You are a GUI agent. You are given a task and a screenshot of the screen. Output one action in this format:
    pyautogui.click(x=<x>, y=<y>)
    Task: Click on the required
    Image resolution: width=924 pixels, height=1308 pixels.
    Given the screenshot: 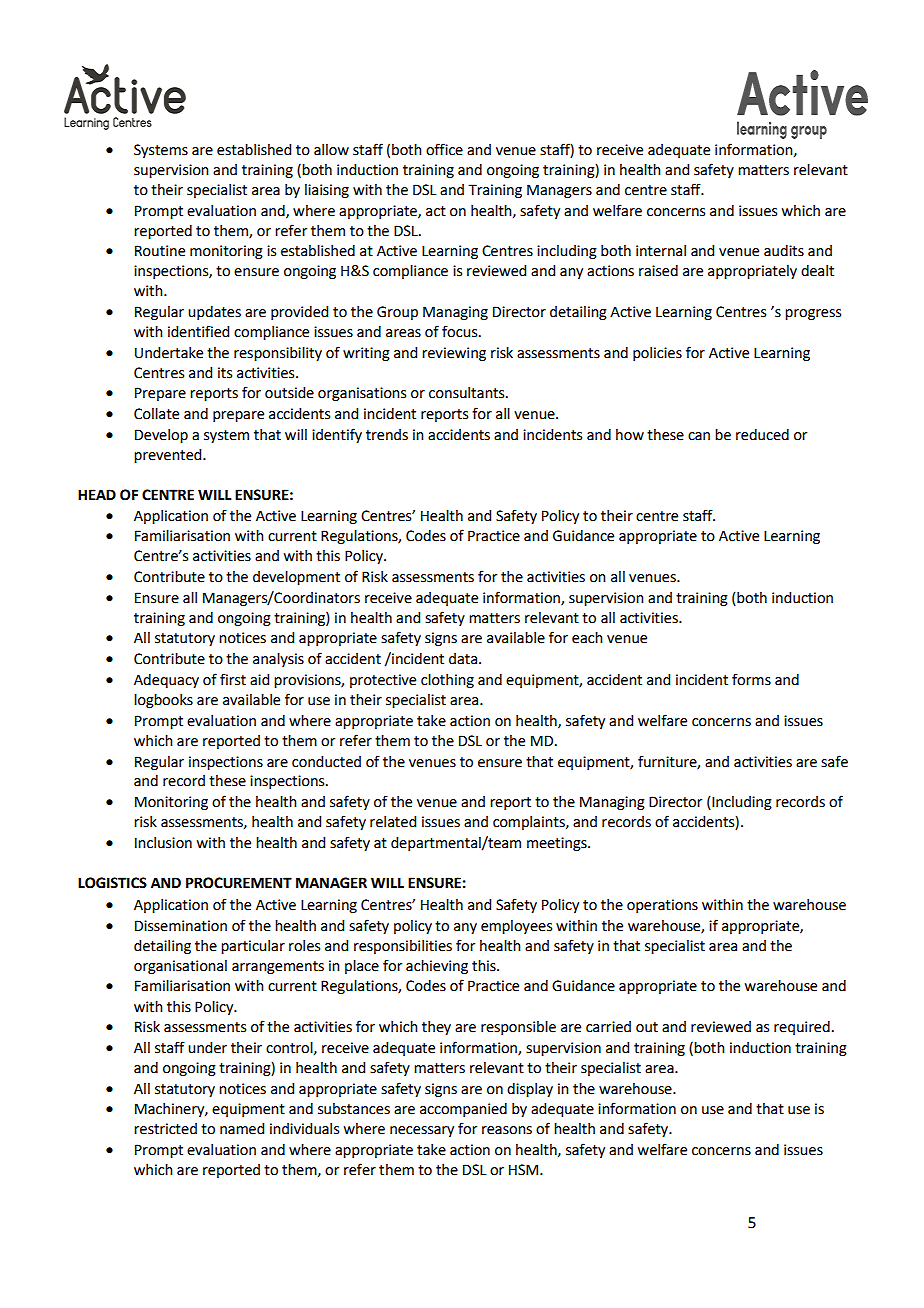 What is the action you would take?
    pyautogui.click(x=802, y=1028)
